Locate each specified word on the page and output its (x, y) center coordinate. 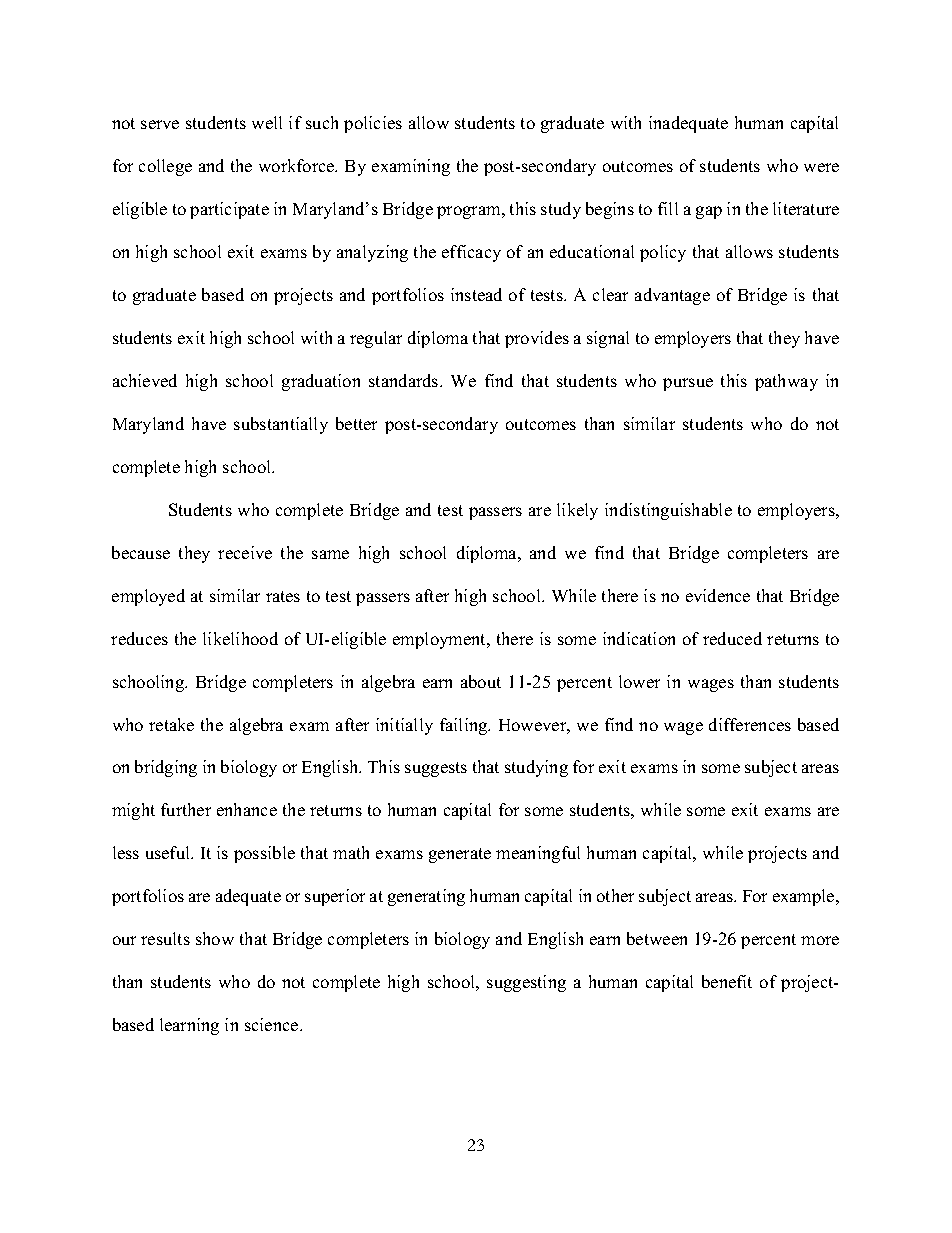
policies (373, 124)
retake (171, 724)
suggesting (526, 983)
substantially (281, 425)
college (165, 167)
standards (405, 380)
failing (465, 726)
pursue (688, 384)
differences (750, 724)
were (821, 167)
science (273, 1024)
